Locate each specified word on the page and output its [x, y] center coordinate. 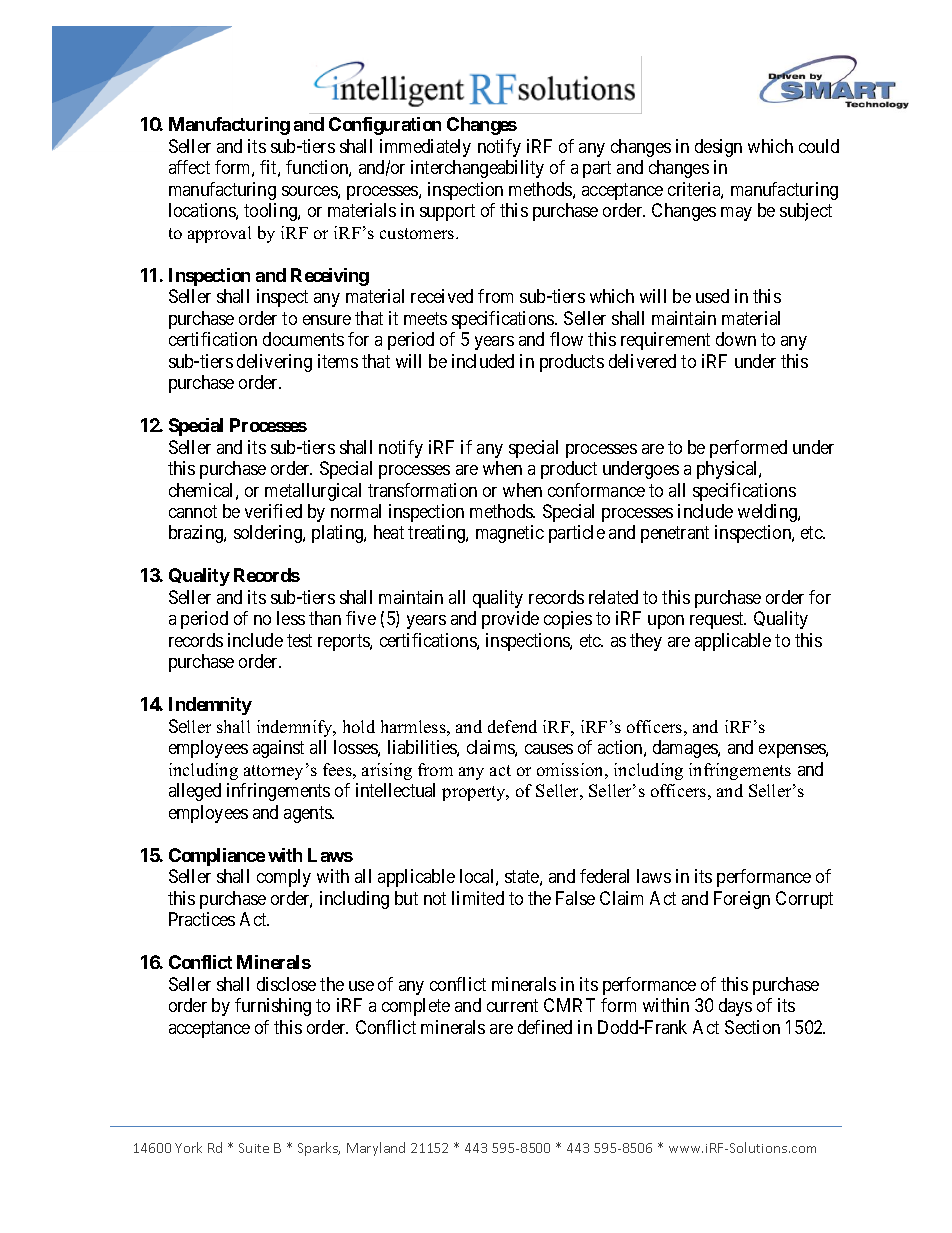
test [299, 640]
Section [752, 1027]
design [718, 148]
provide [510, 620]
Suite [254, 1148]
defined [545, 1027]
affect [189, 167]
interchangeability [477, 169]
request [718, 621]
